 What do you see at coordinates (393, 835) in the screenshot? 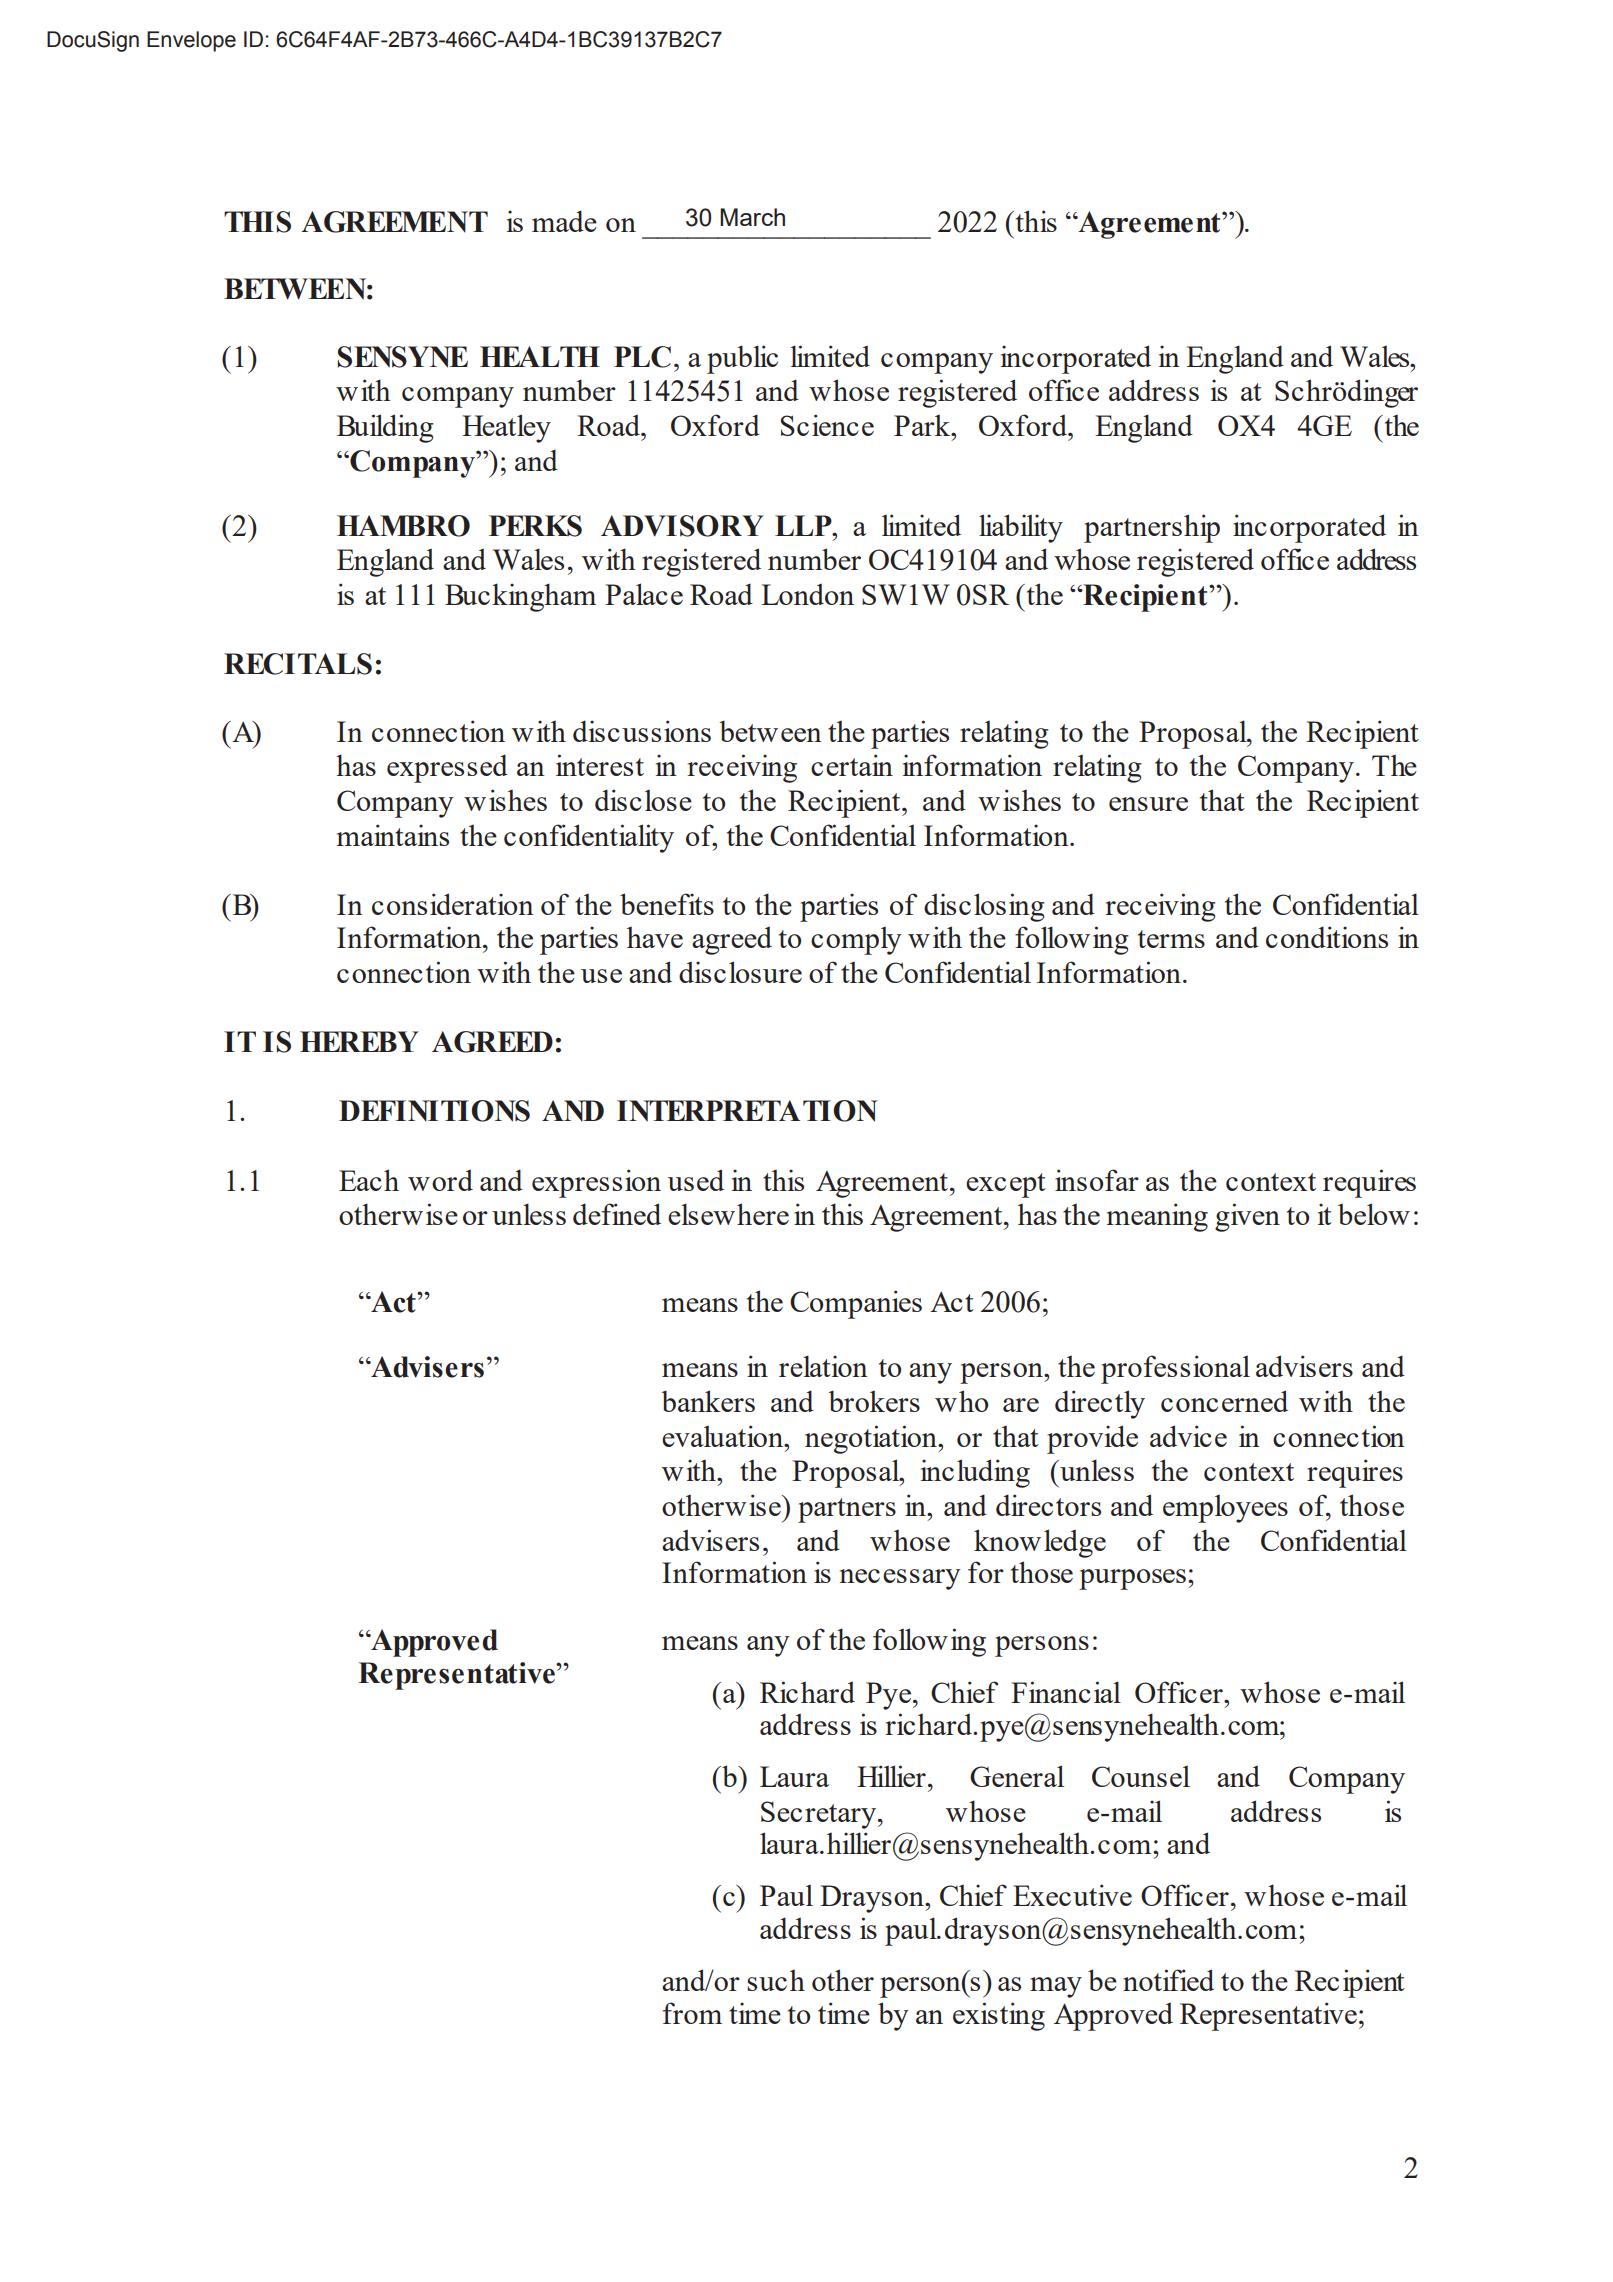
I see `maintains` at bounding box center [393, 835].
